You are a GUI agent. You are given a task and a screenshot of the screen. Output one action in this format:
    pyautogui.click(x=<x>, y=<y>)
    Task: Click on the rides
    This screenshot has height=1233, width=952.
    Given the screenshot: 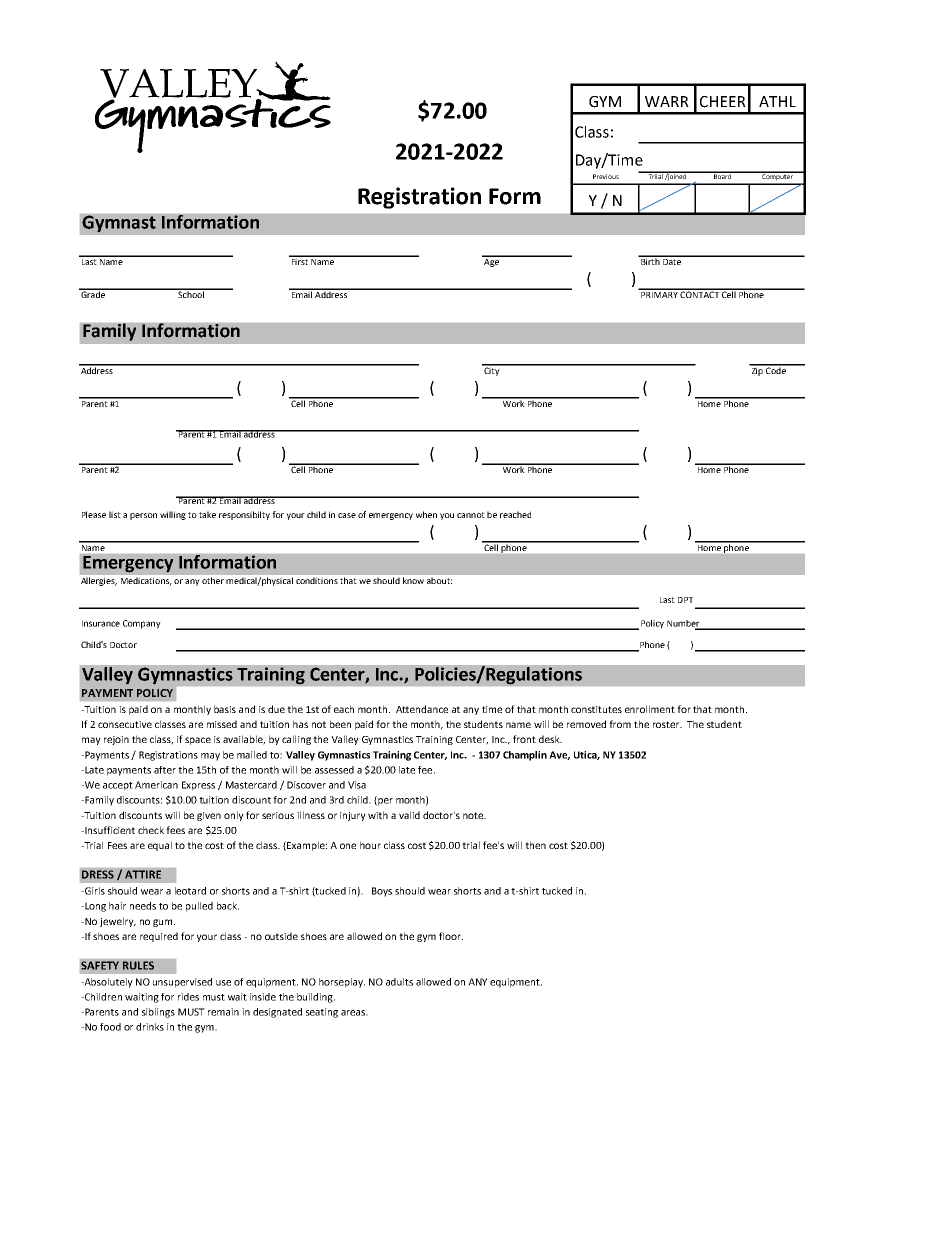 What is the action you would take?
    pyautogui.click(x=188, y=997)
